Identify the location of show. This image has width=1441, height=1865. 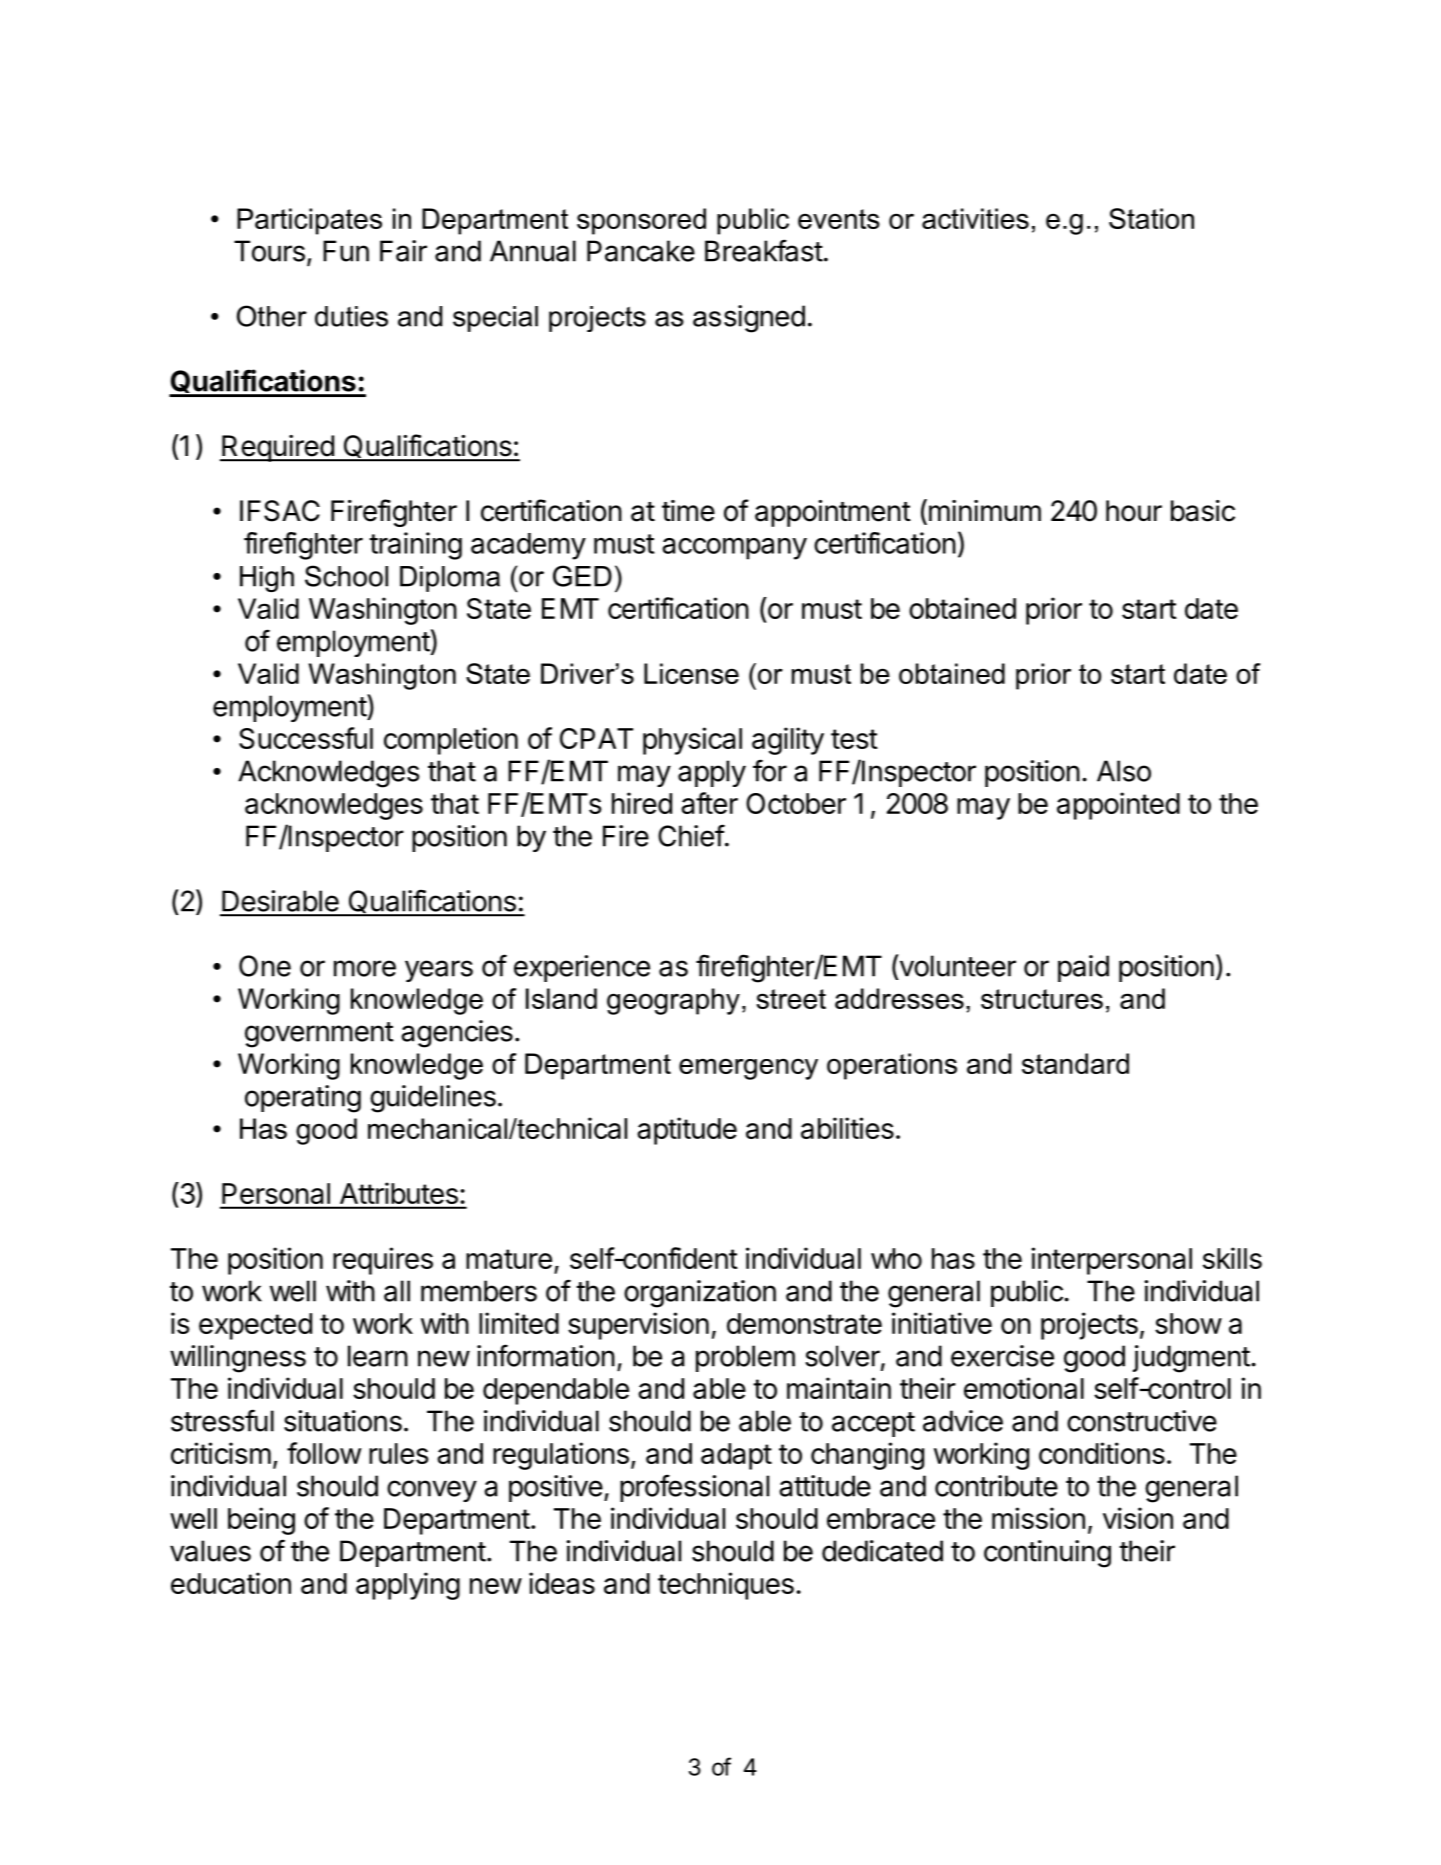
(1188, 1323).
